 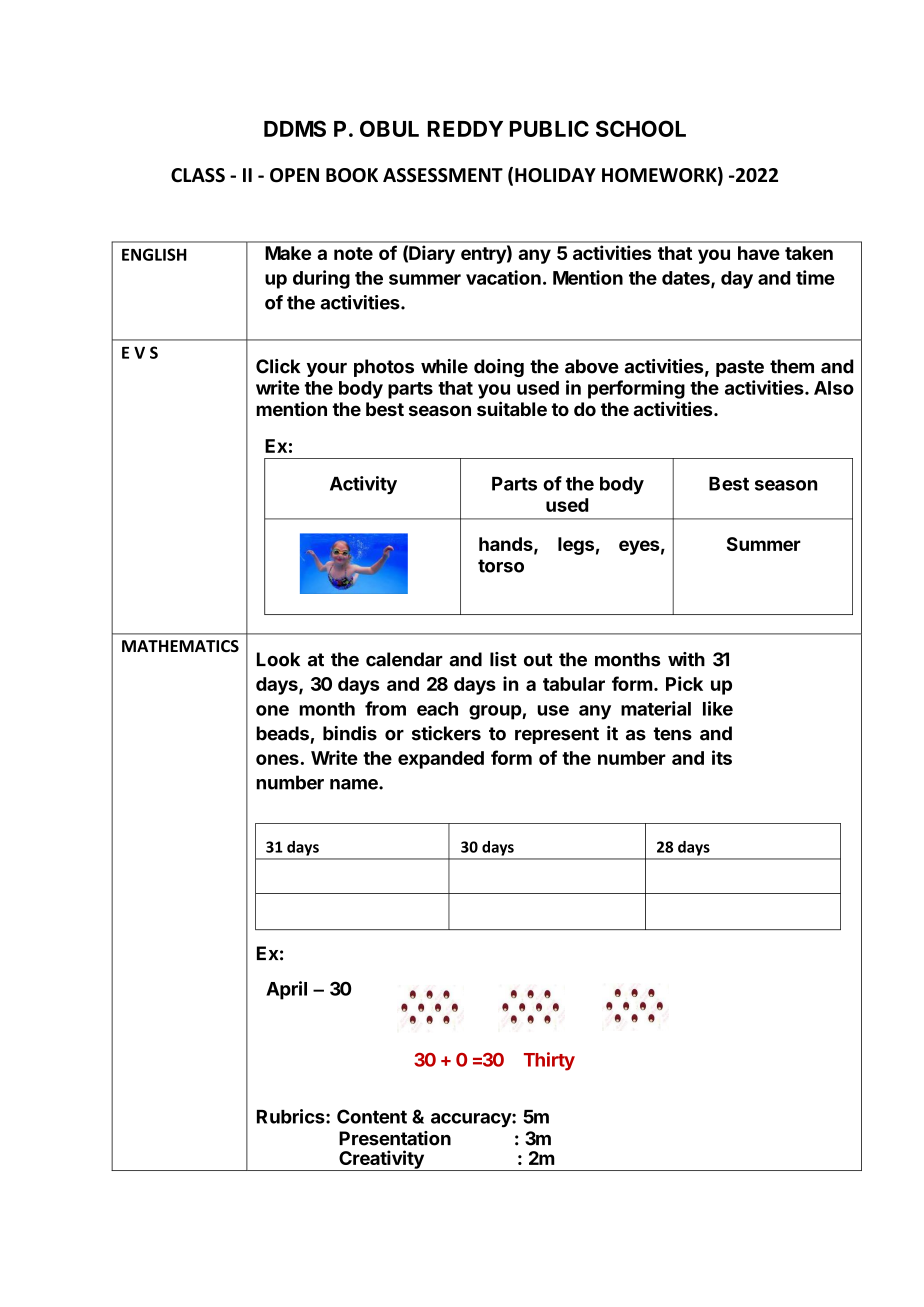 What do you see at coordinates (465, 129) in the screenshot?
I see `REDDY` at bounding box center [465, 129].
